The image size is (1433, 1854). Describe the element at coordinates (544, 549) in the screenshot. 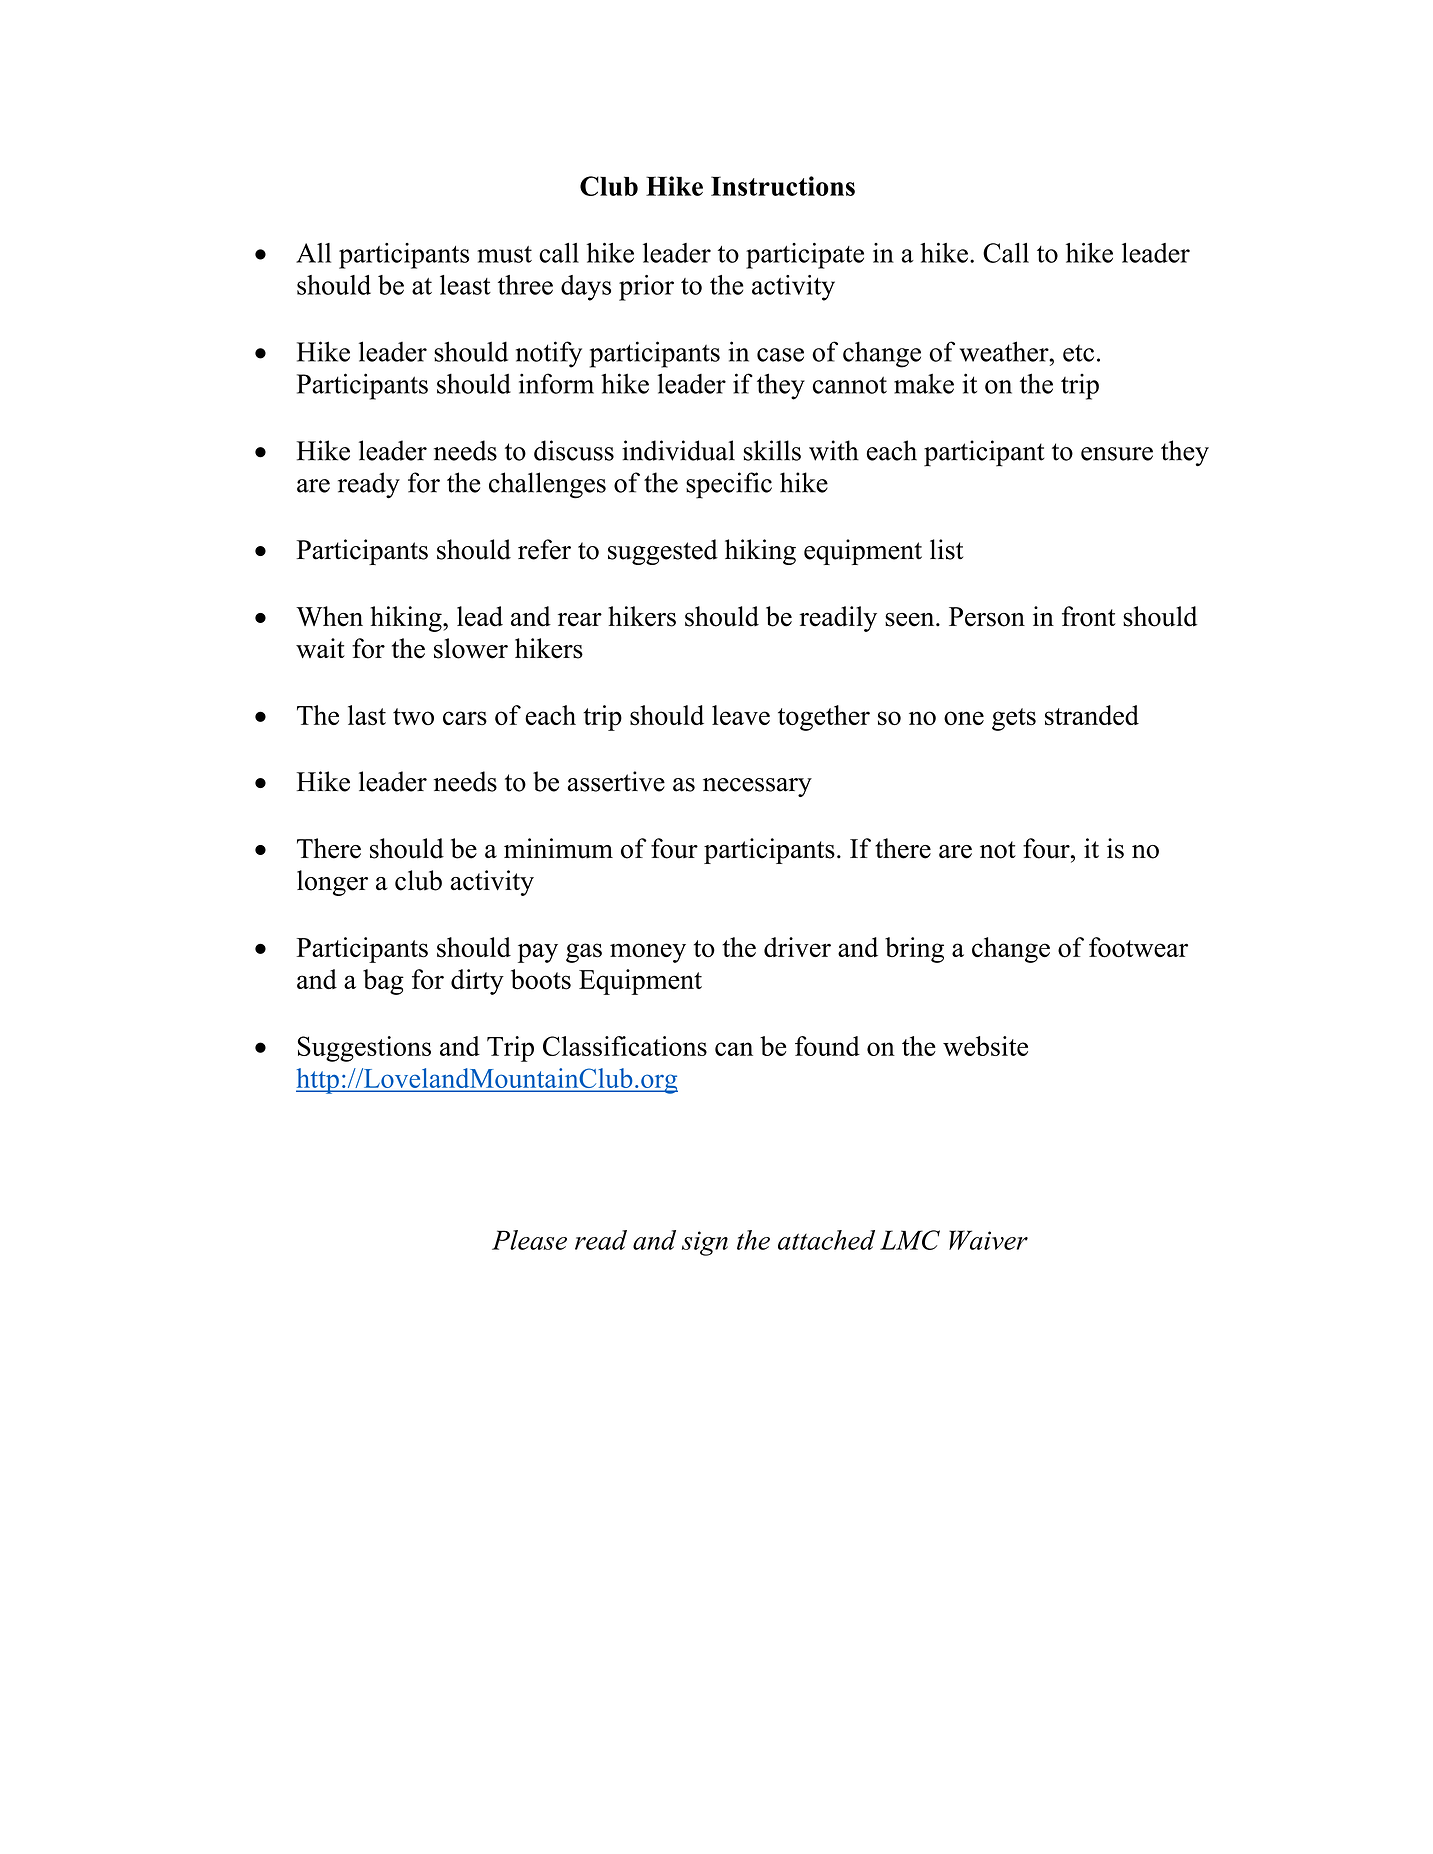

I see `refer` at that location.
